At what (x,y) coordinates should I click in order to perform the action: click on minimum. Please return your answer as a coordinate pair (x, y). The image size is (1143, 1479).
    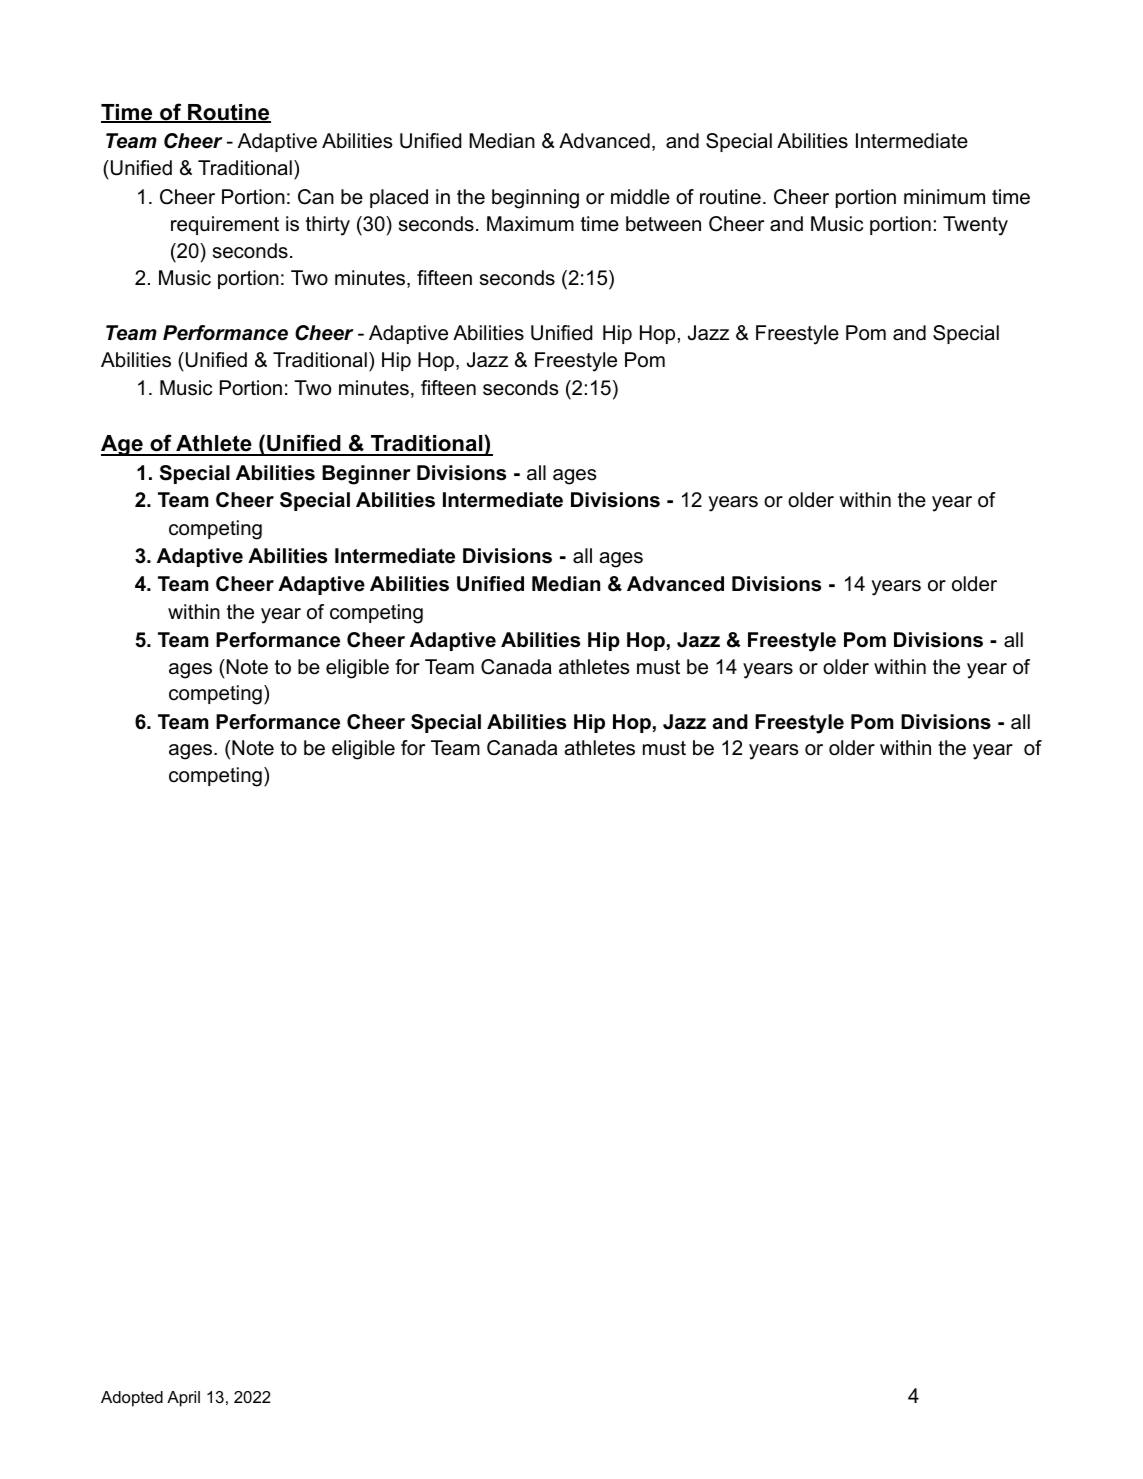
    Looking at the image, I should click on (944, 197).
